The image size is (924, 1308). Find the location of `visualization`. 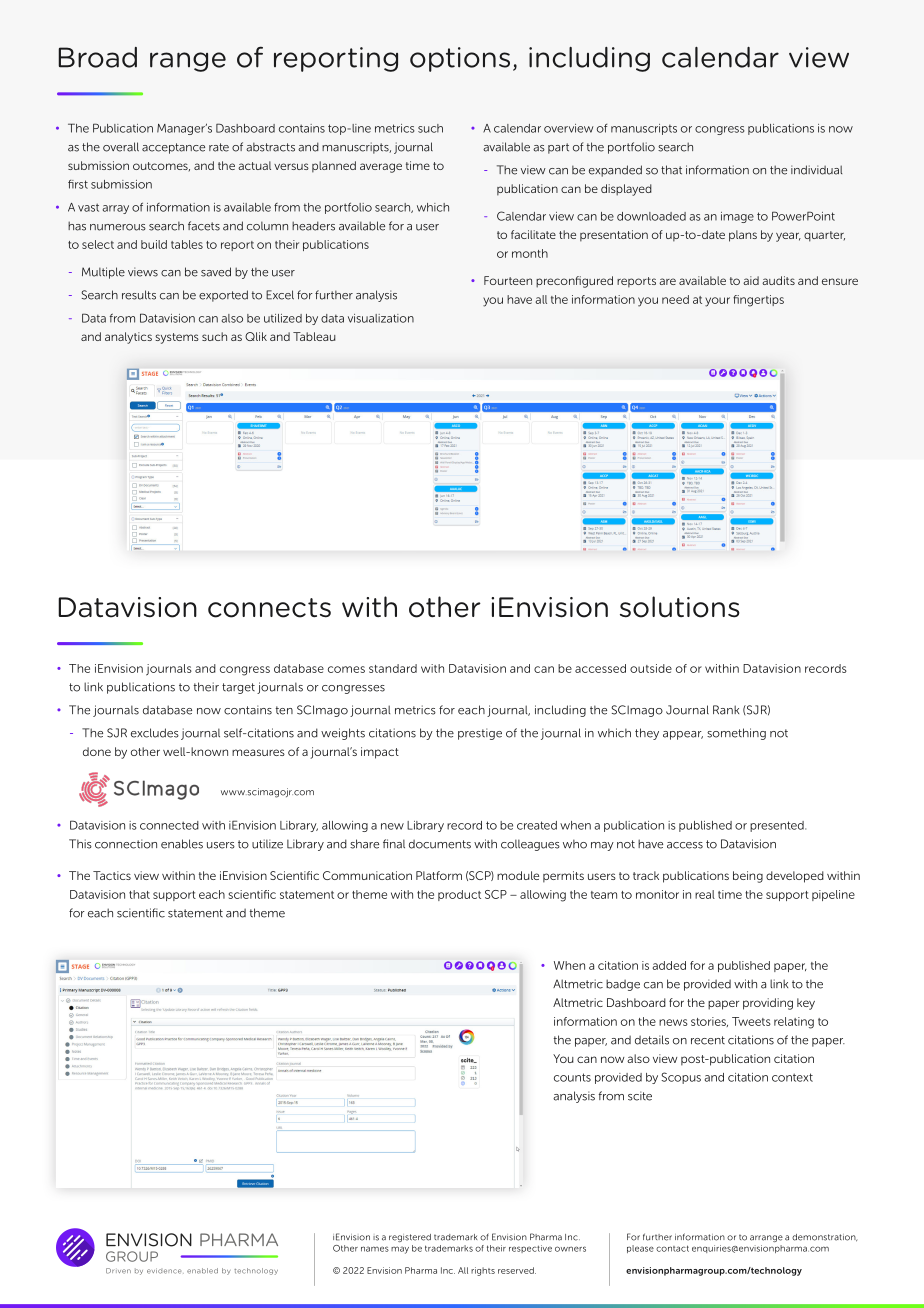

visualization is located at coordinates (381, 318).
